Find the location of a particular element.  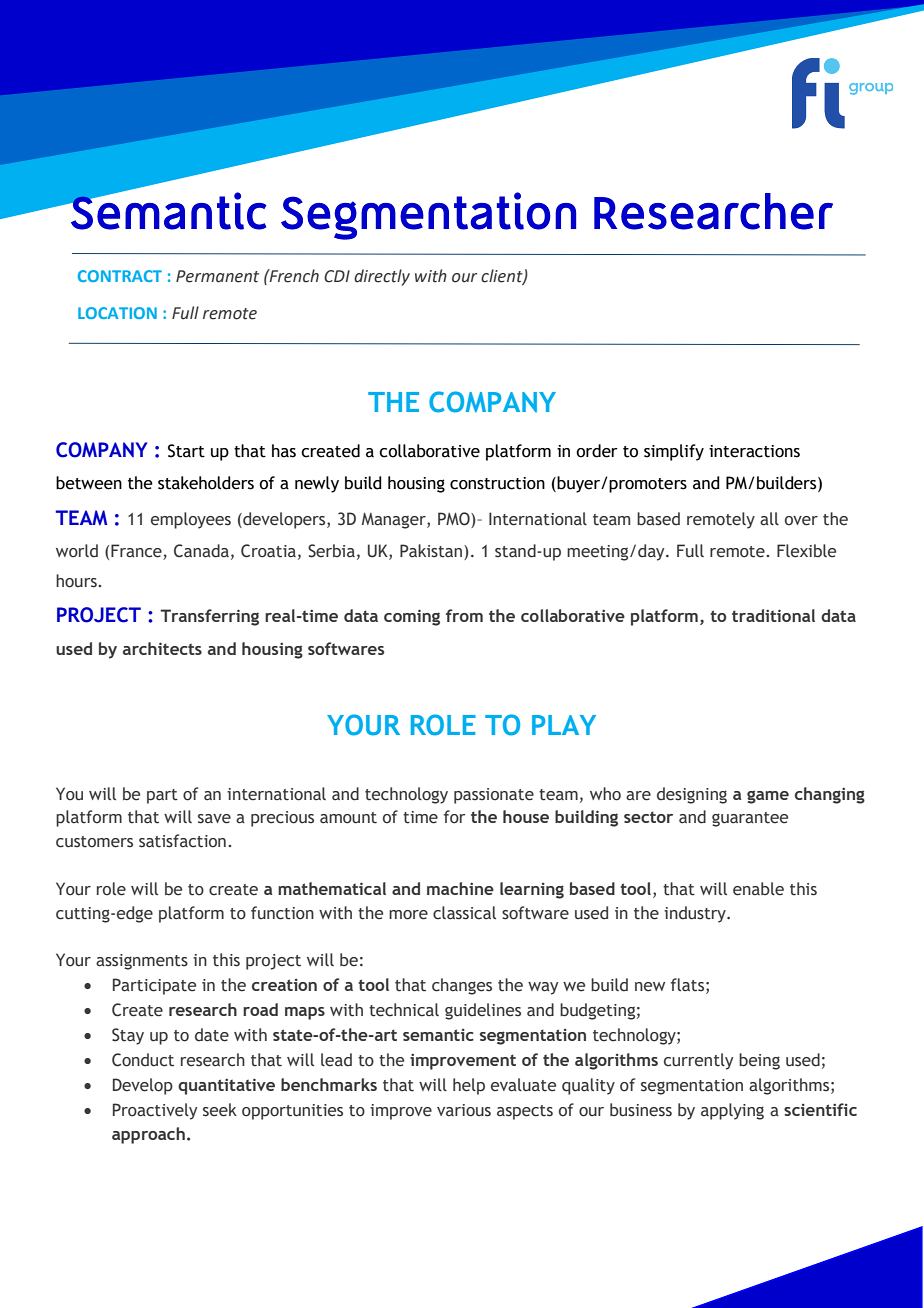

Proactively is located at coordinates (155, 1111).
